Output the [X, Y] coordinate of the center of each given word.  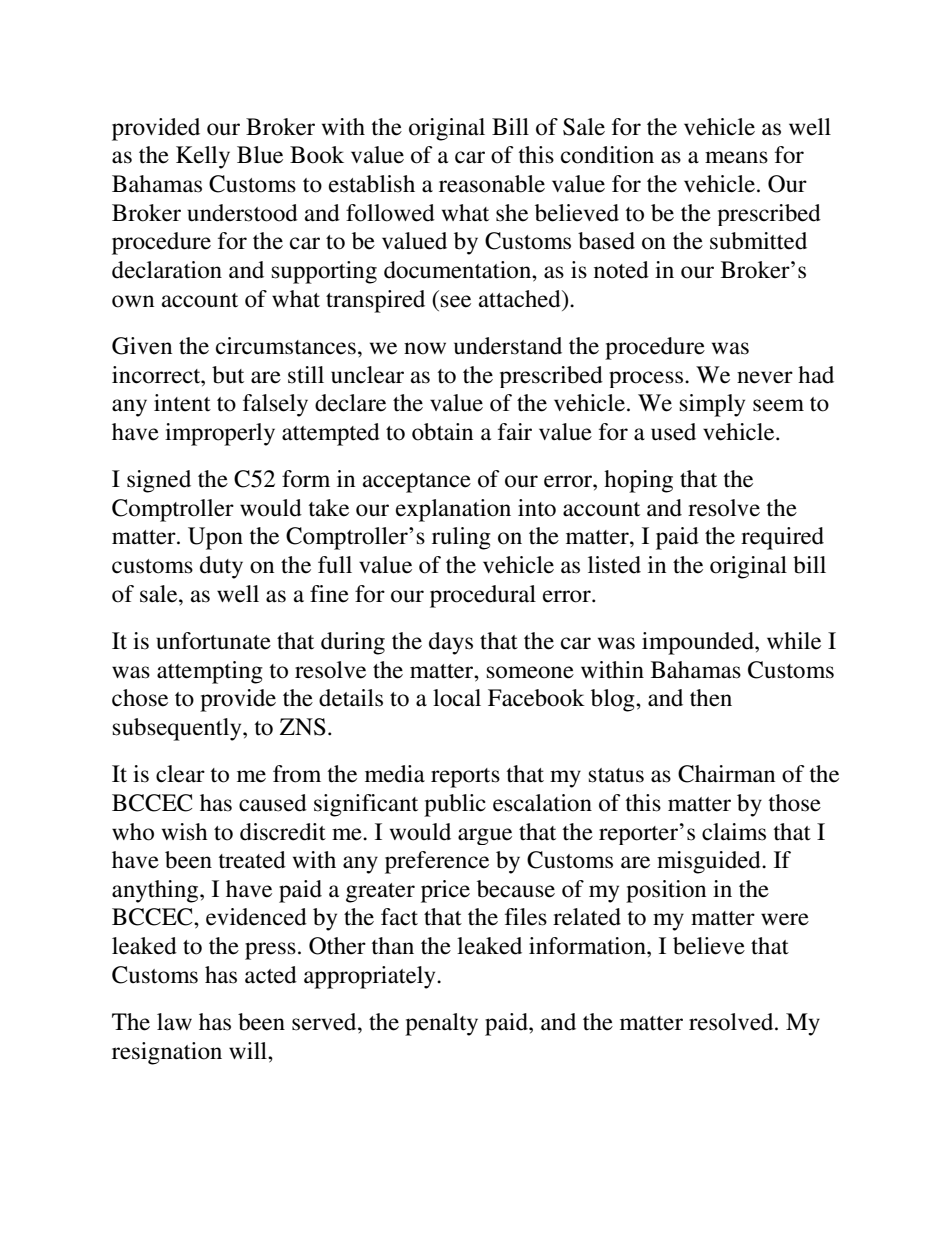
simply [712, 405]
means [736, 157]
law [174, 1022]
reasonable [492, 184]
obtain [442, 432]
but [228, 375]
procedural [483, 596]
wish [185, 832]
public [455, 805]
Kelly [203, 157]
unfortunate [213, 641]
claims [734, 832]
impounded [699, 643]
